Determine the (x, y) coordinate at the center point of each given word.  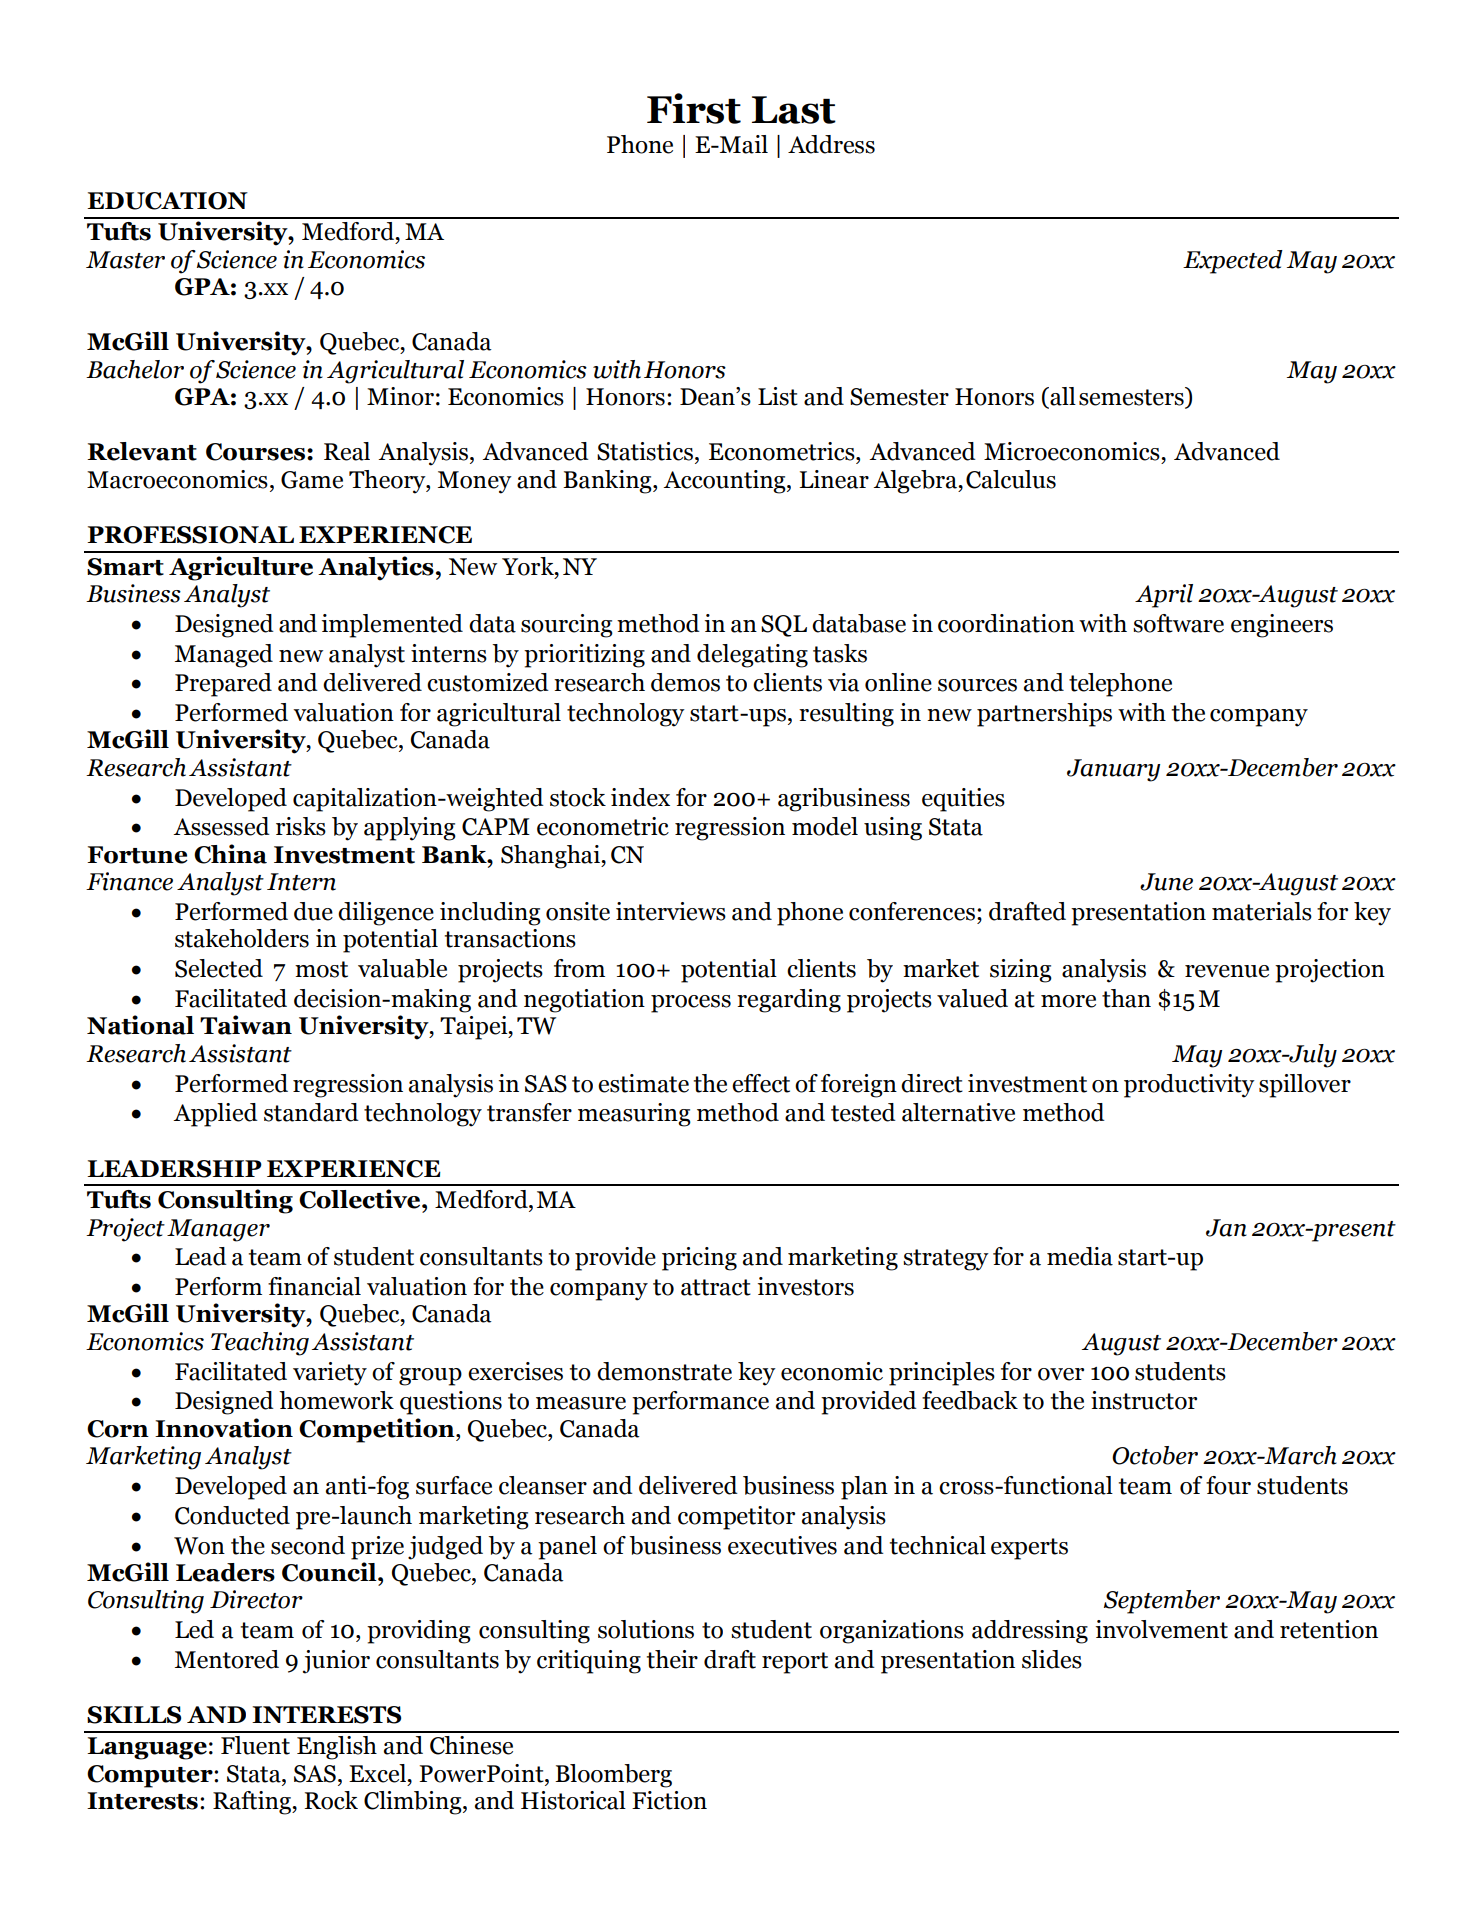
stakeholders (242, 938)
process (691, 1004)
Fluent (255, 1745)
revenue (1227, 971)
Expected (1233, 262)
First (694, 108)
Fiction (669, 1800)
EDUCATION (167, 201)
